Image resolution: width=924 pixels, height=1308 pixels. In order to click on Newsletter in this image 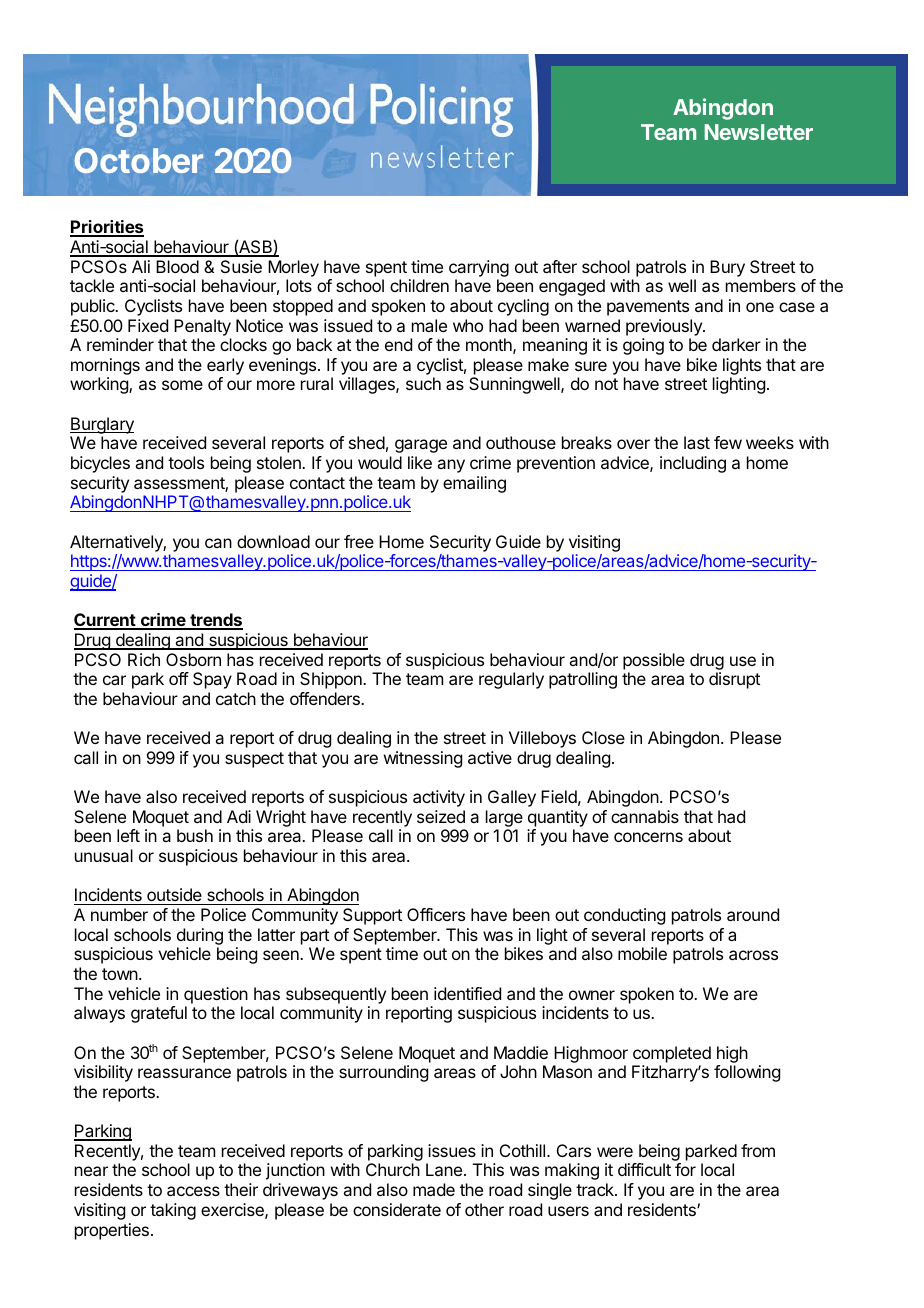, I will do `click(759, 132)`.
